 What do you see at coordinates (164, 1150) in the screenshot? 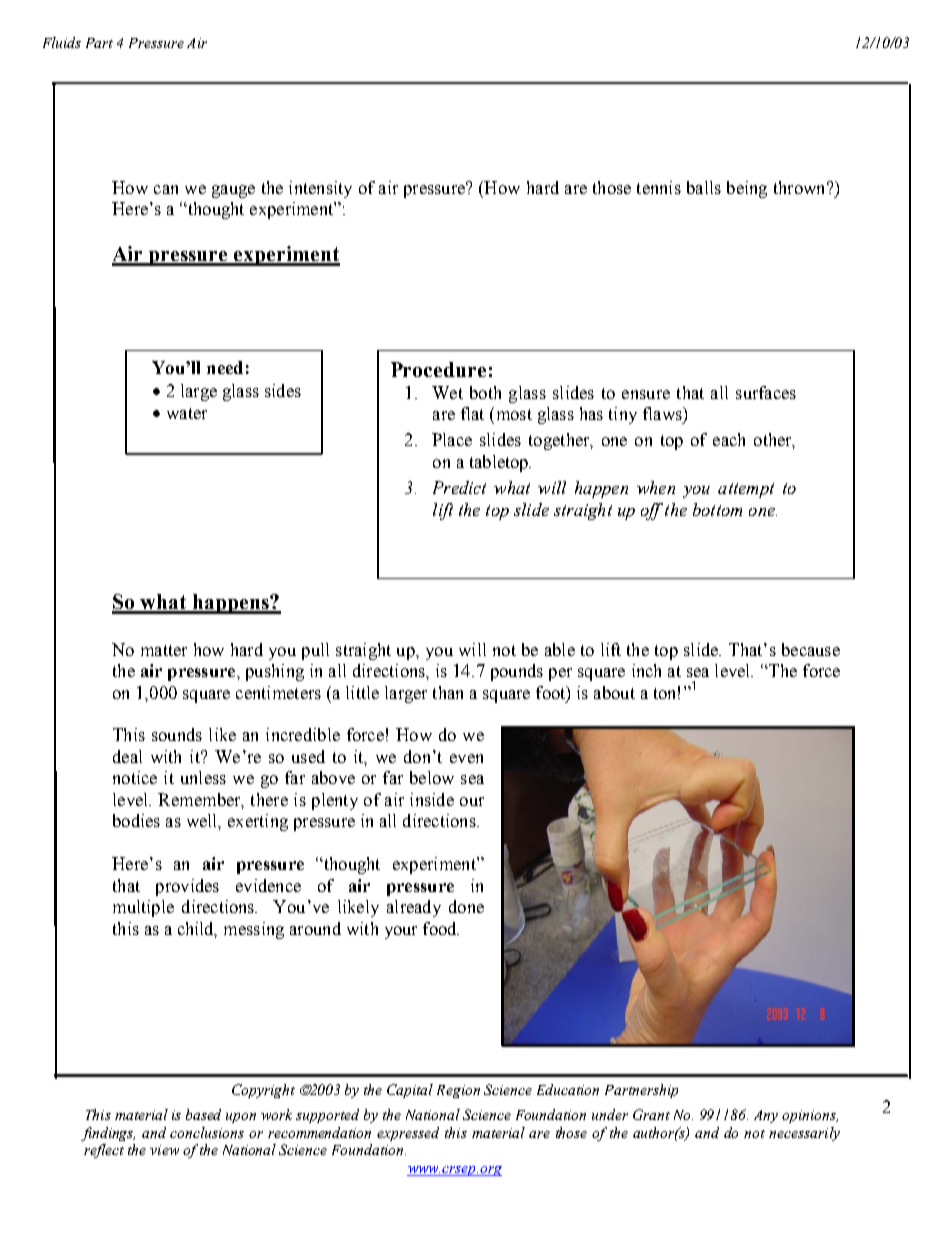
I see `view` at bounding box center [164, 1150].
